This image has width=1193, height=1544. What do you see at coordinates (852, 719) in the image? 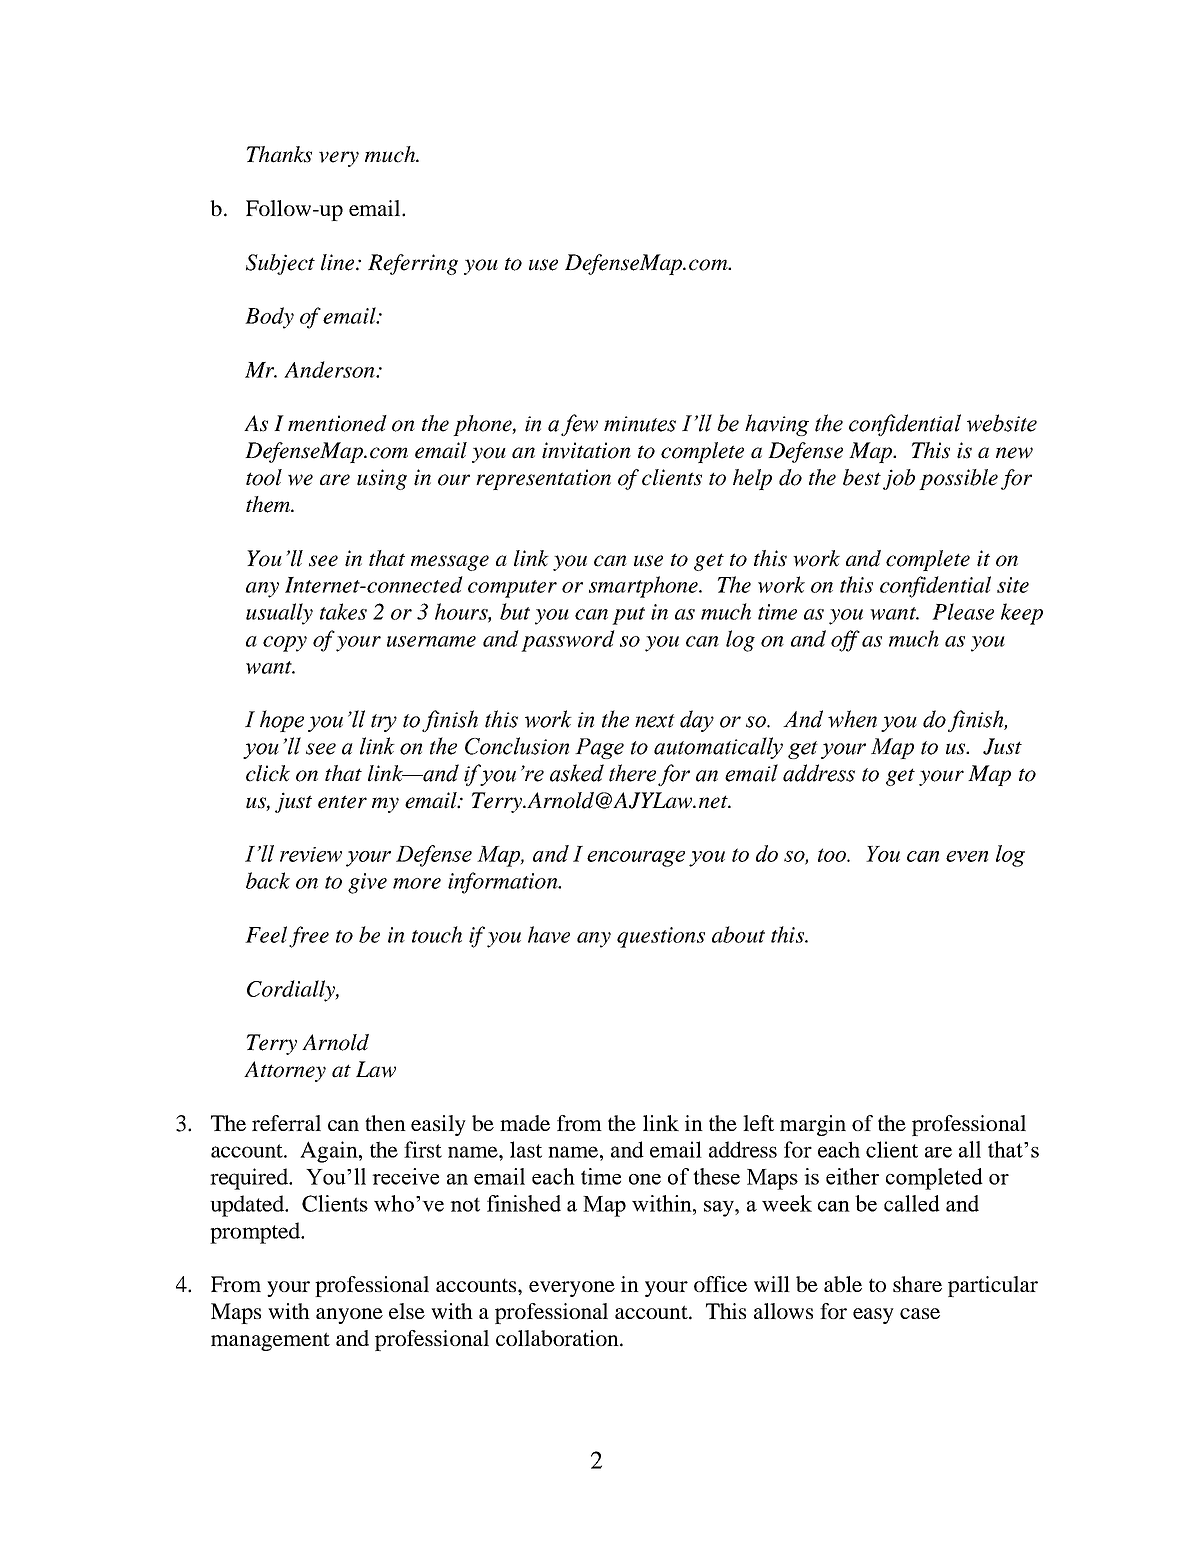
I see `when` at bounding box center [852, 719].
